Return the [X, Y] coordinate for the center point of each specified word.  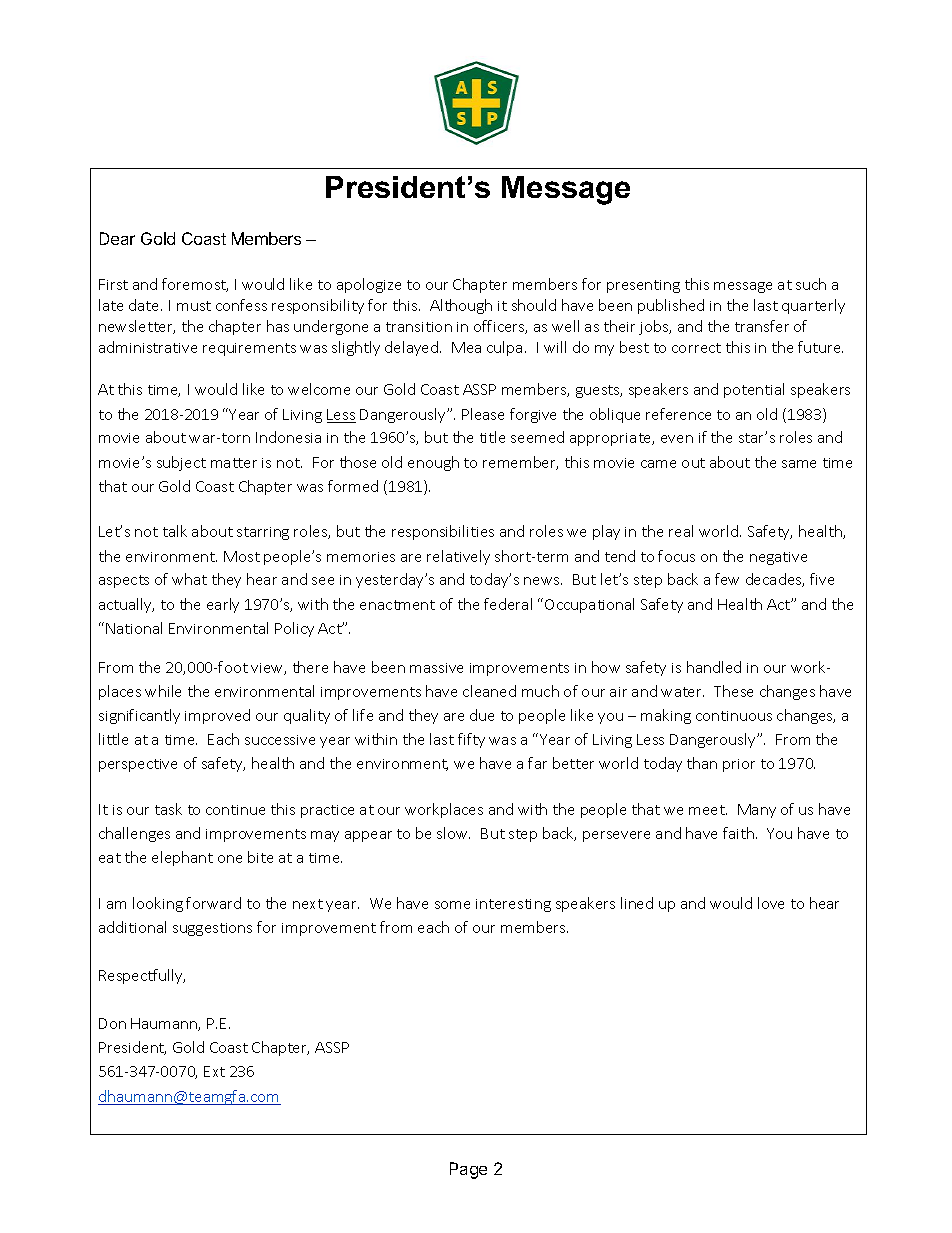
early [223, 605]
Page [468, 1170]
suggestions [212, 929]
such [811, 284]
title [492, 437]
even [677, 439]
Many [757, 811]
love [771, 903]
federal [508, 604]
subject [181, 463]
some [452, 905]
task [168, 809]
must [194, 306]
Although [461, 306]
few [727, 579]
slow [453, 833]
